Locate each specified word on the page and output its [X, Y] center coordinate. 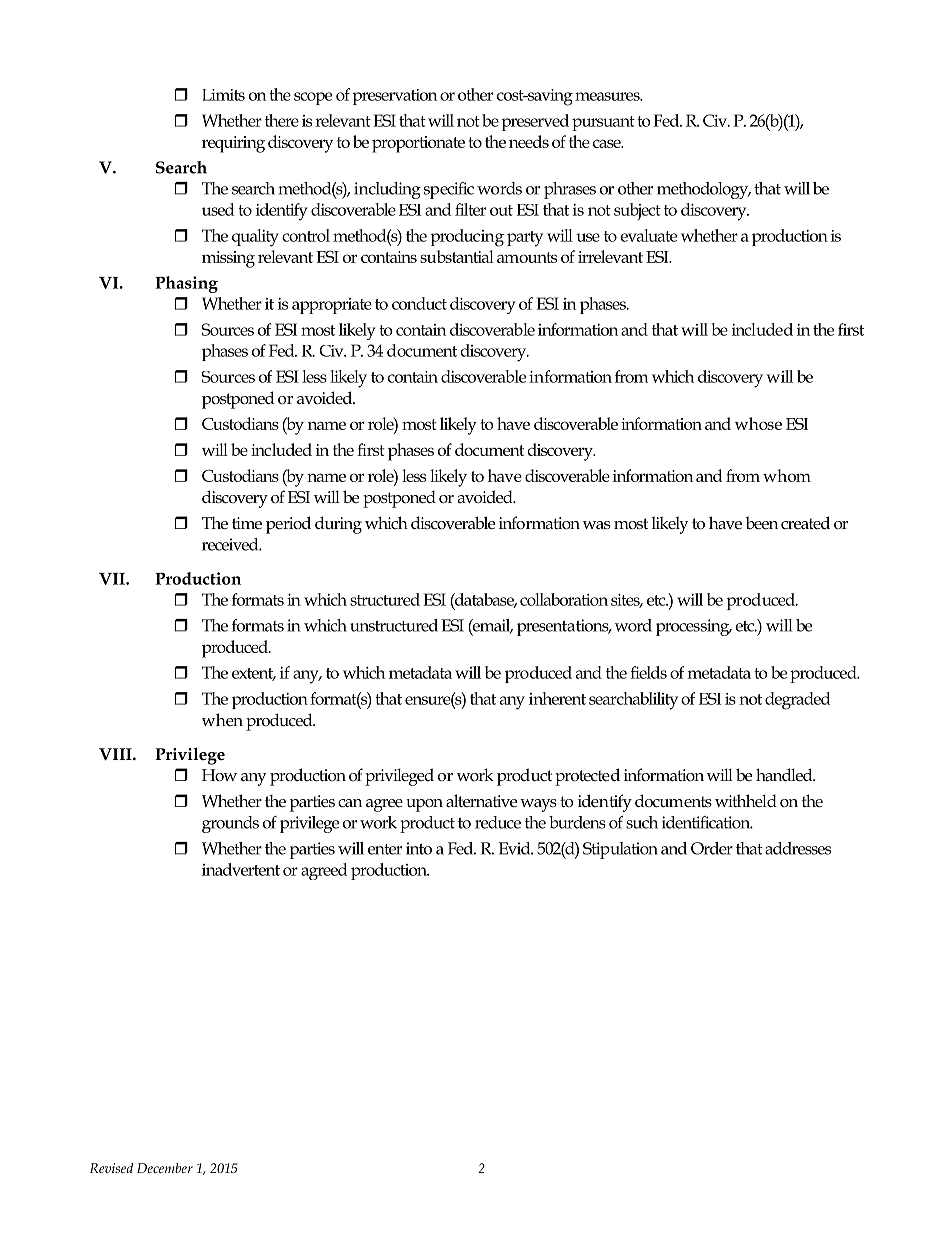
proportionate [418, 144]
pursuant [603, 123]
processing [694, 627]
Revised [111, 1168]
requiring [233, 144]
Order [712, 848]
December [165, 1168]
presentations [564, 627]
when [222, 719]
